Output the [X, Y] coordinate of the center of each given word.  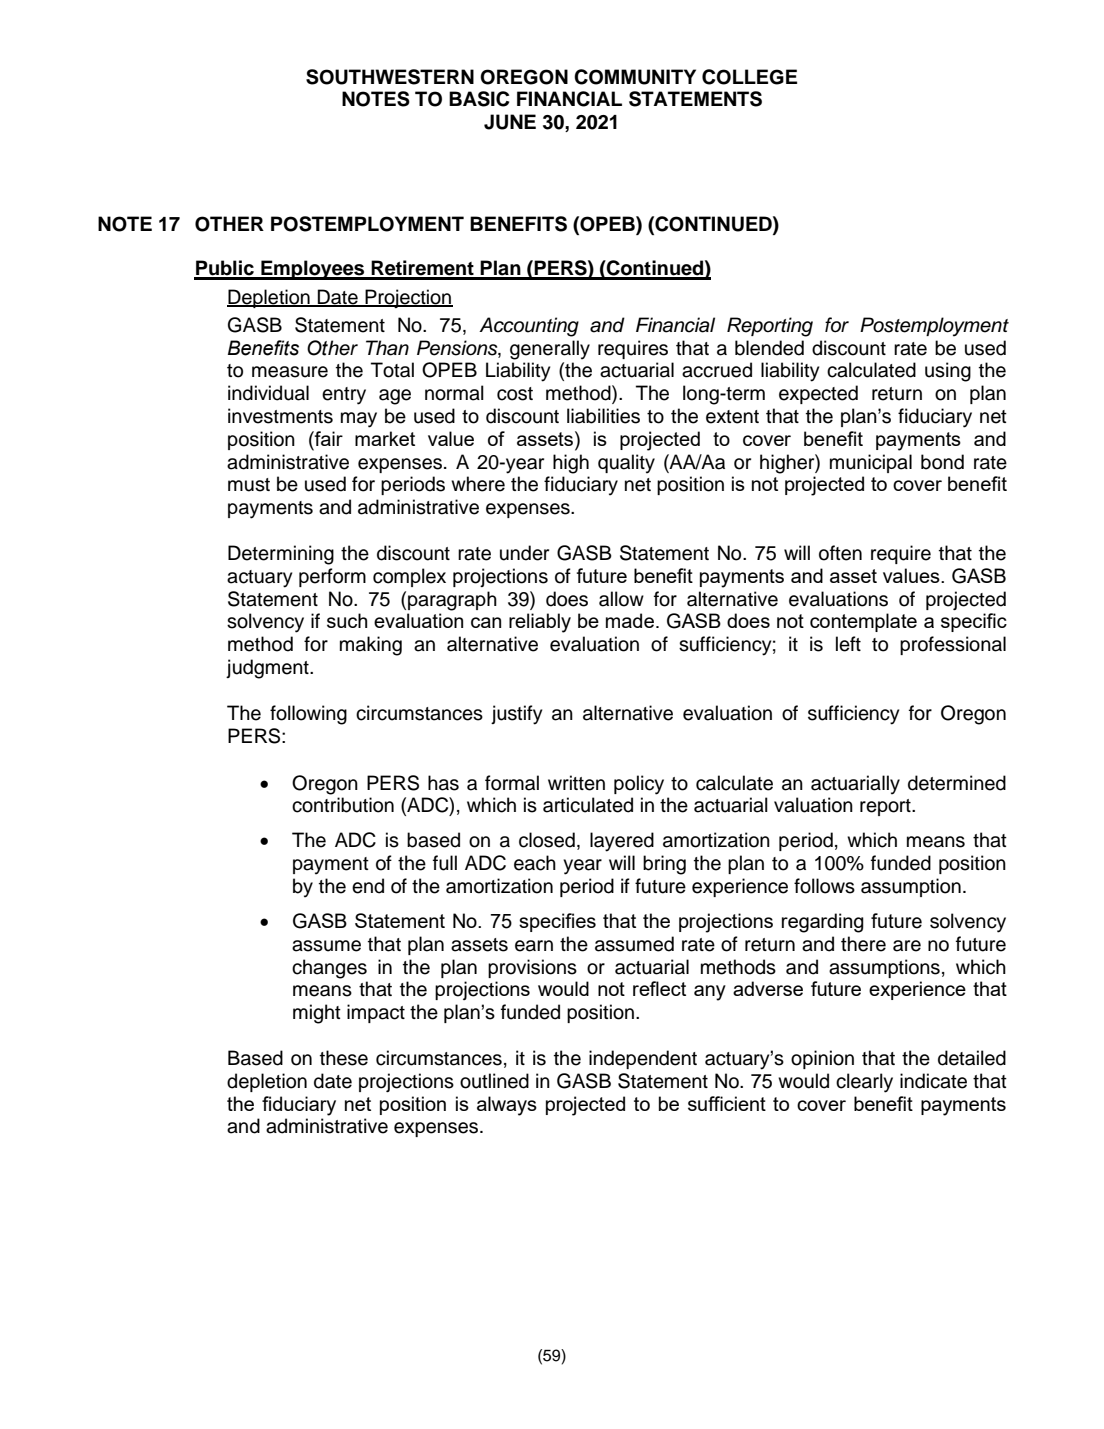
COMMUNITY [635, 77]
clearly [864, 1083]
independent [643, 1059]
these [344, 1058]
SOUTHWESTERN [390, 77]
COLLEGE [749, 77]
